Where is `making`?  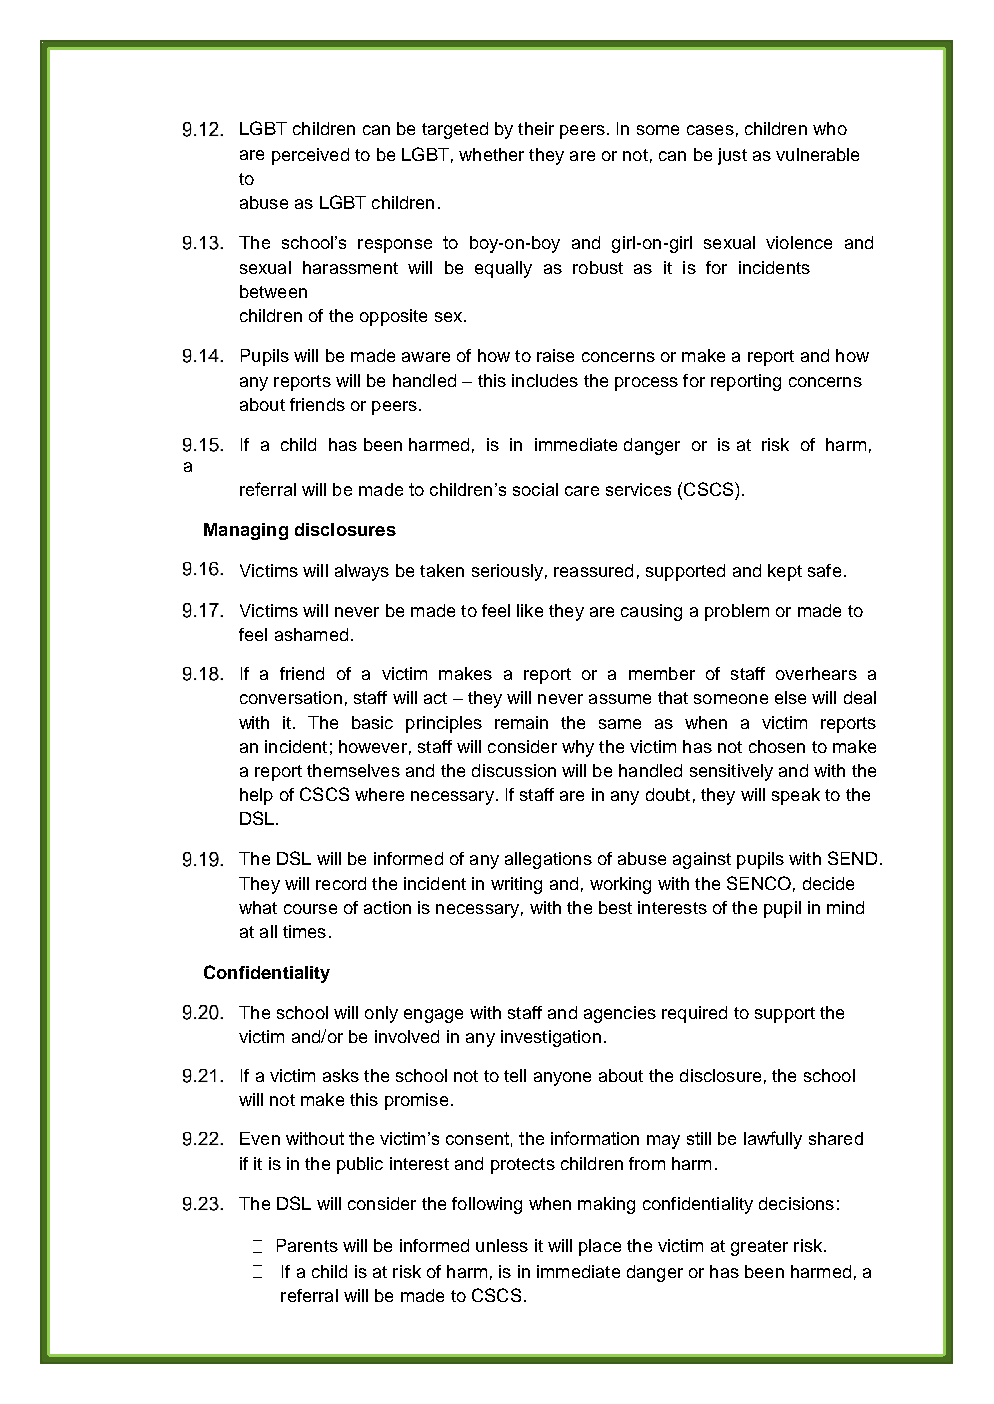 making is located at coordinates (606, 1205).
